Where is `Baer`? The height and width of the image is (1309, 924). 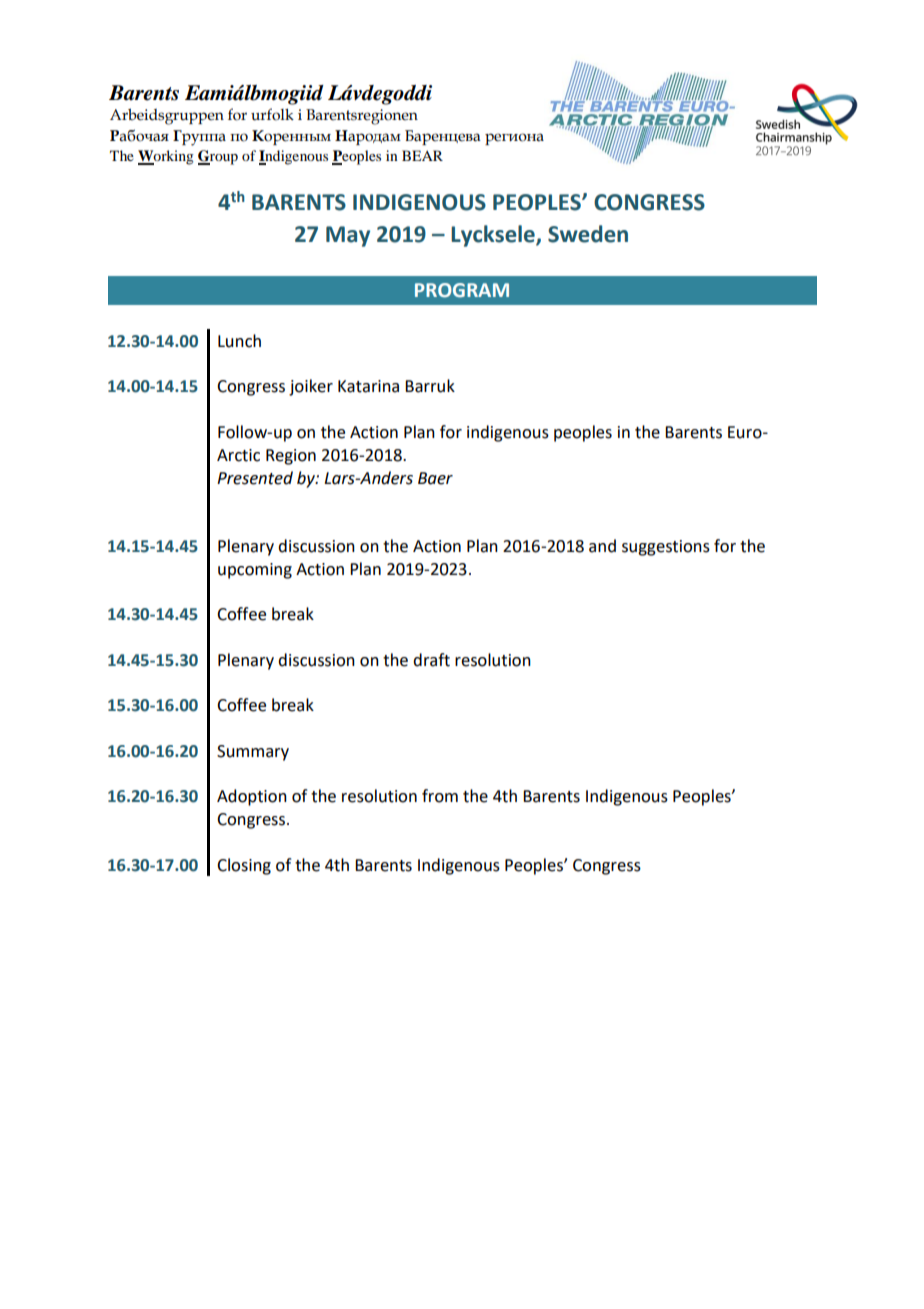
Baer is located at coordinates (435, 478).
